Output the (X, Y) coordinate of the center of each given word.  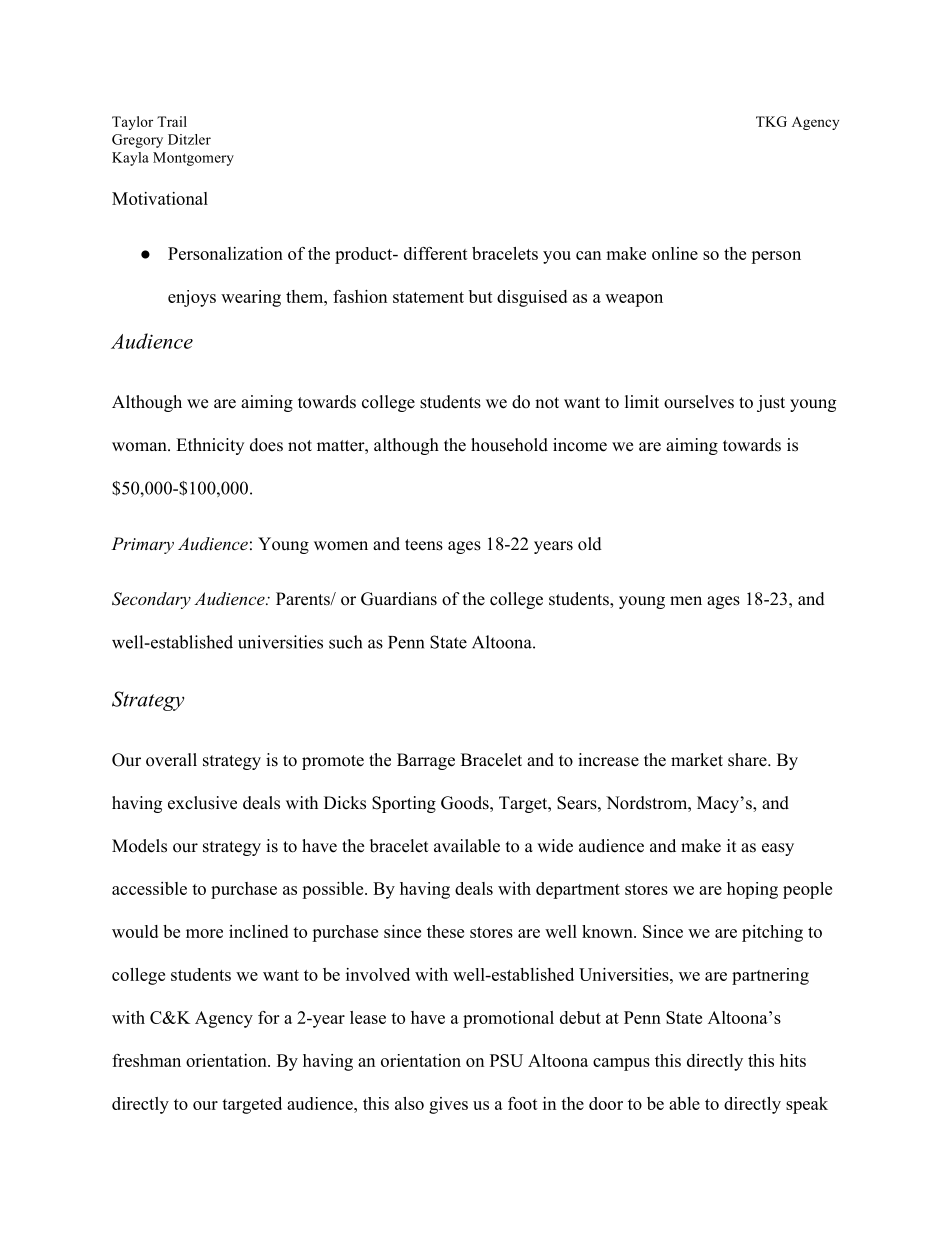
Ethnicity (210, 446)
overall (171, 760)
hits (793, 1060)
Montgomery (193, 159)
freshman (146, 1060)
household (509, 445)
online (675, 253)
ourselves (699, 402)
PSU (506, 1060)
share (748, 760)
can (588, 255)
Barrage (426, 761)
